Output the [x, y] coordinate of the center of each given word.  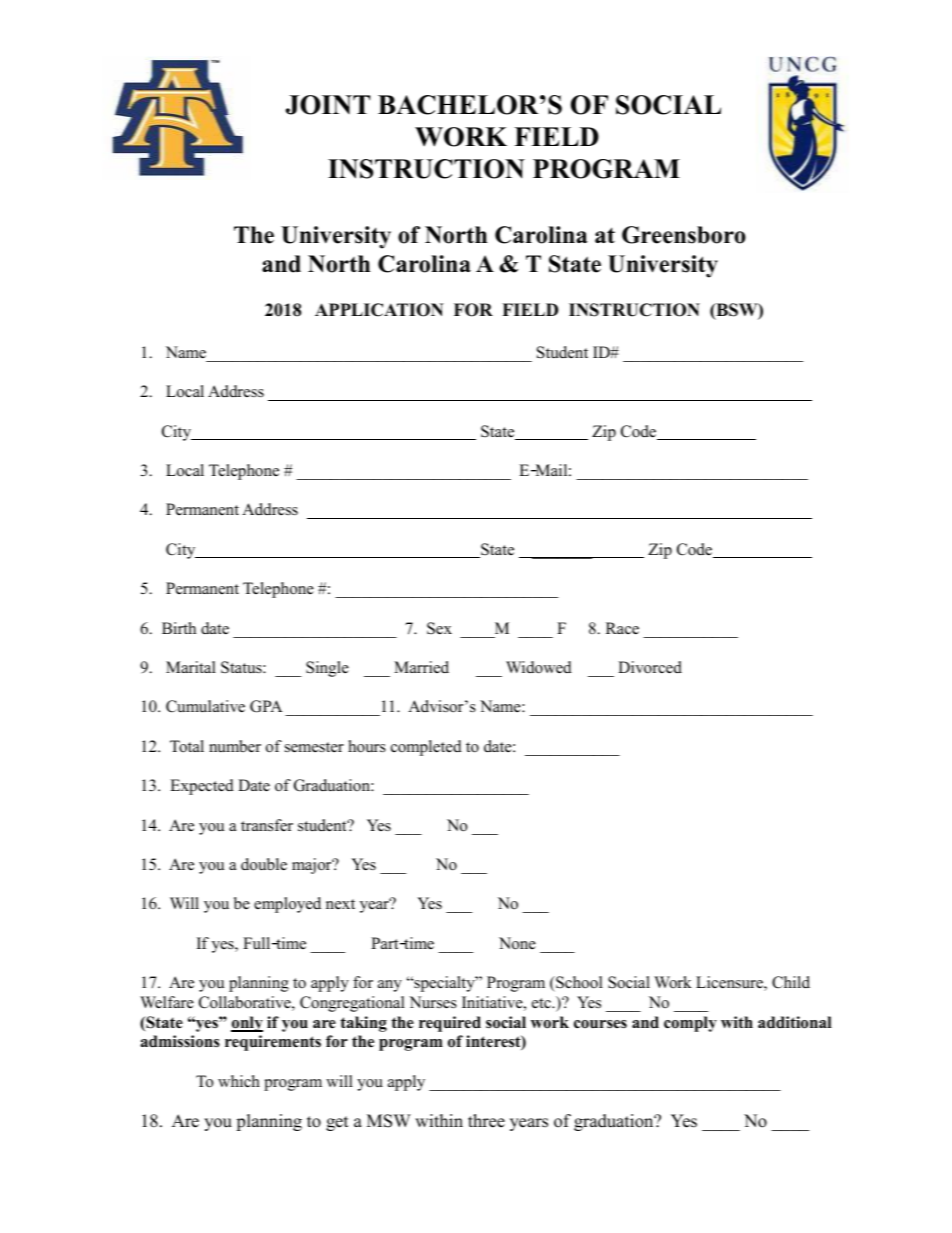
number [235, 746]
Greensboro [684, 235]
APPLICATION [379, 310]
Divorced [650, 667]
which [239, 1081]
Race [622, 628]
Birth [179, 628]
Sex [439, 628]
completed [426, 748]
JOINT [328, 105]
